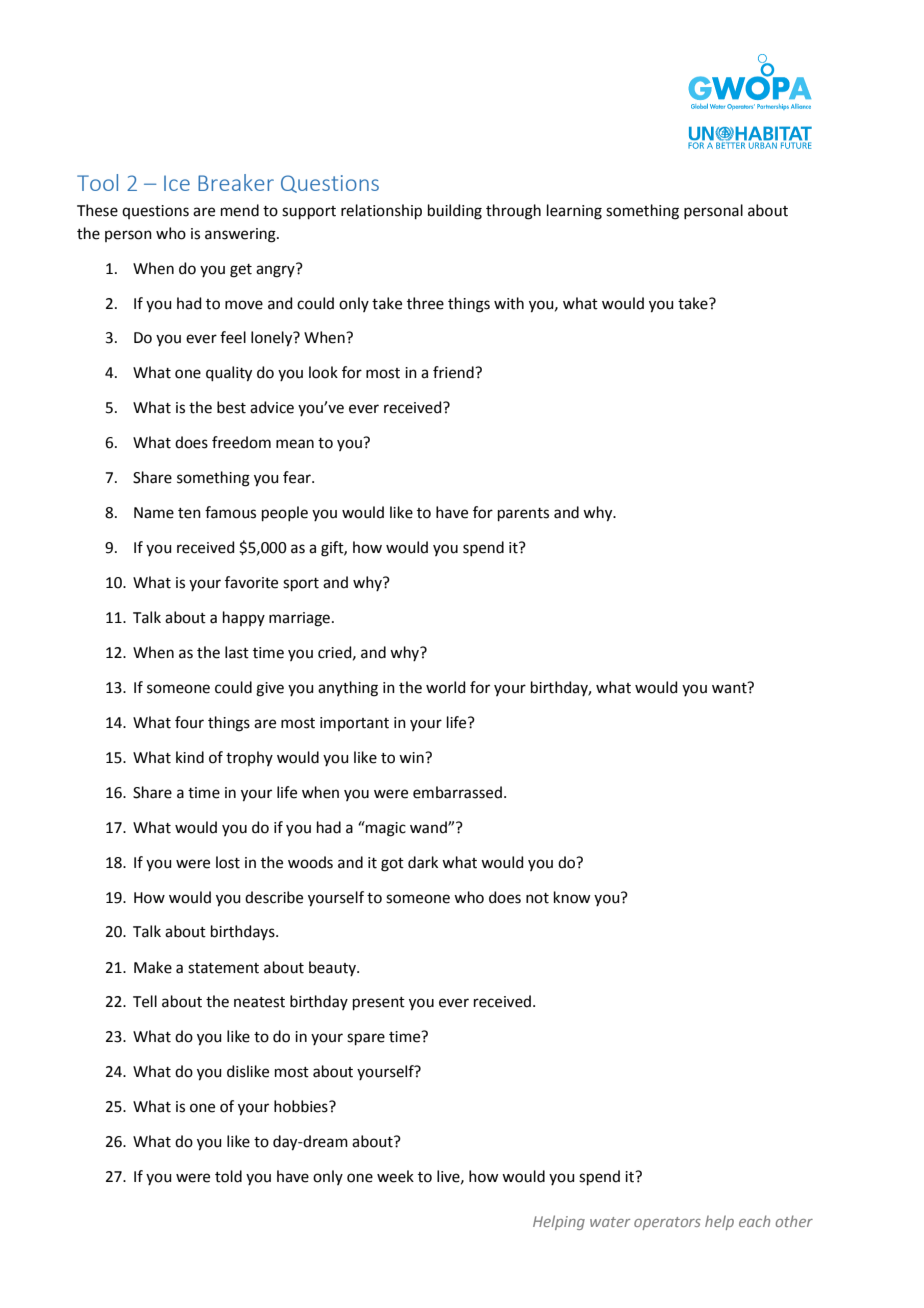 The width and height of the image is (924, 1308). What do you see at coordinates (240, 210) in the image?
I see `mend` at bounding box center [240, 210].
